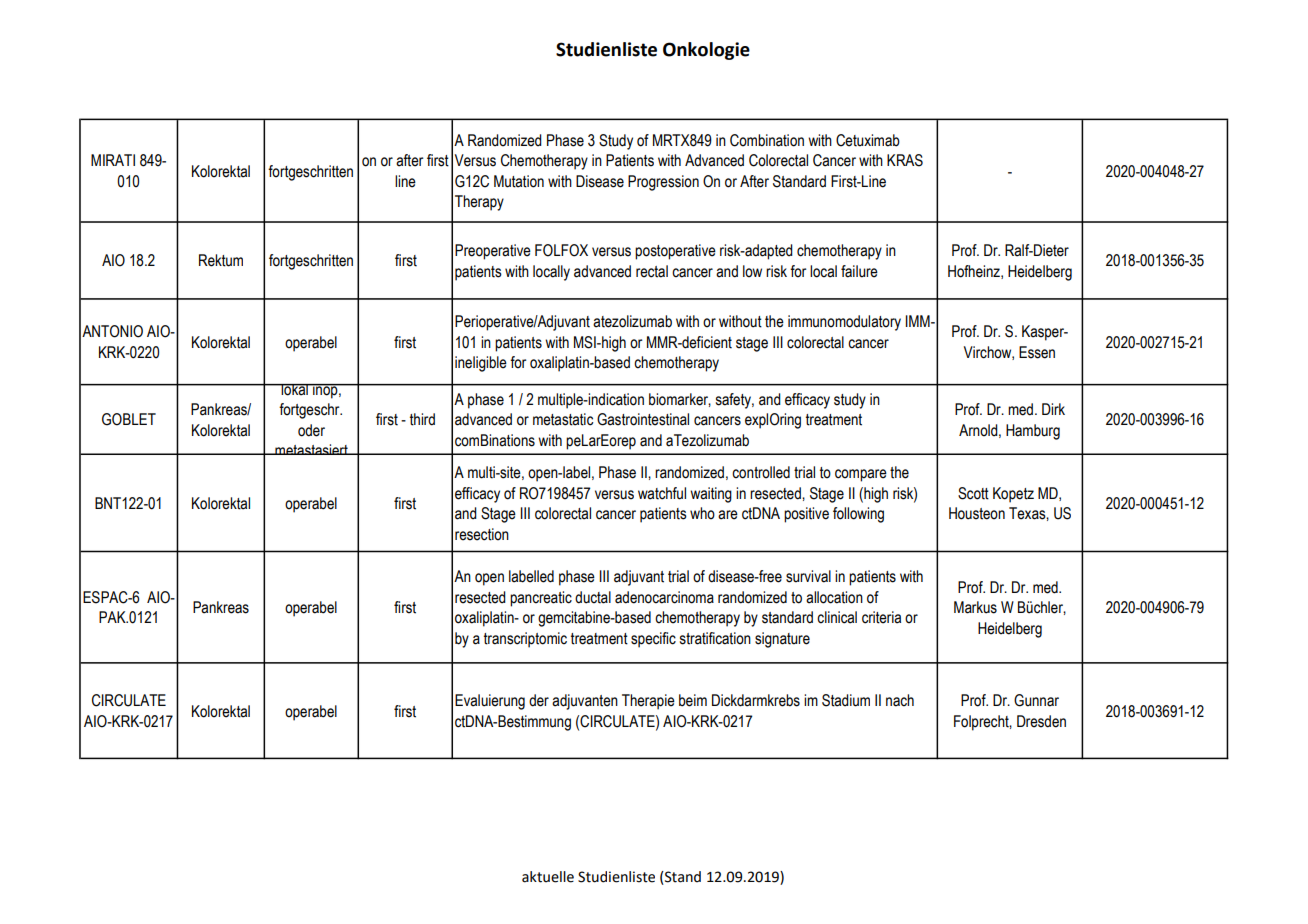 The image size is (1308, 924). What do you see at coordinates (663, 183) in the page?
I see `Progression` at bounding box center [663, 183].
